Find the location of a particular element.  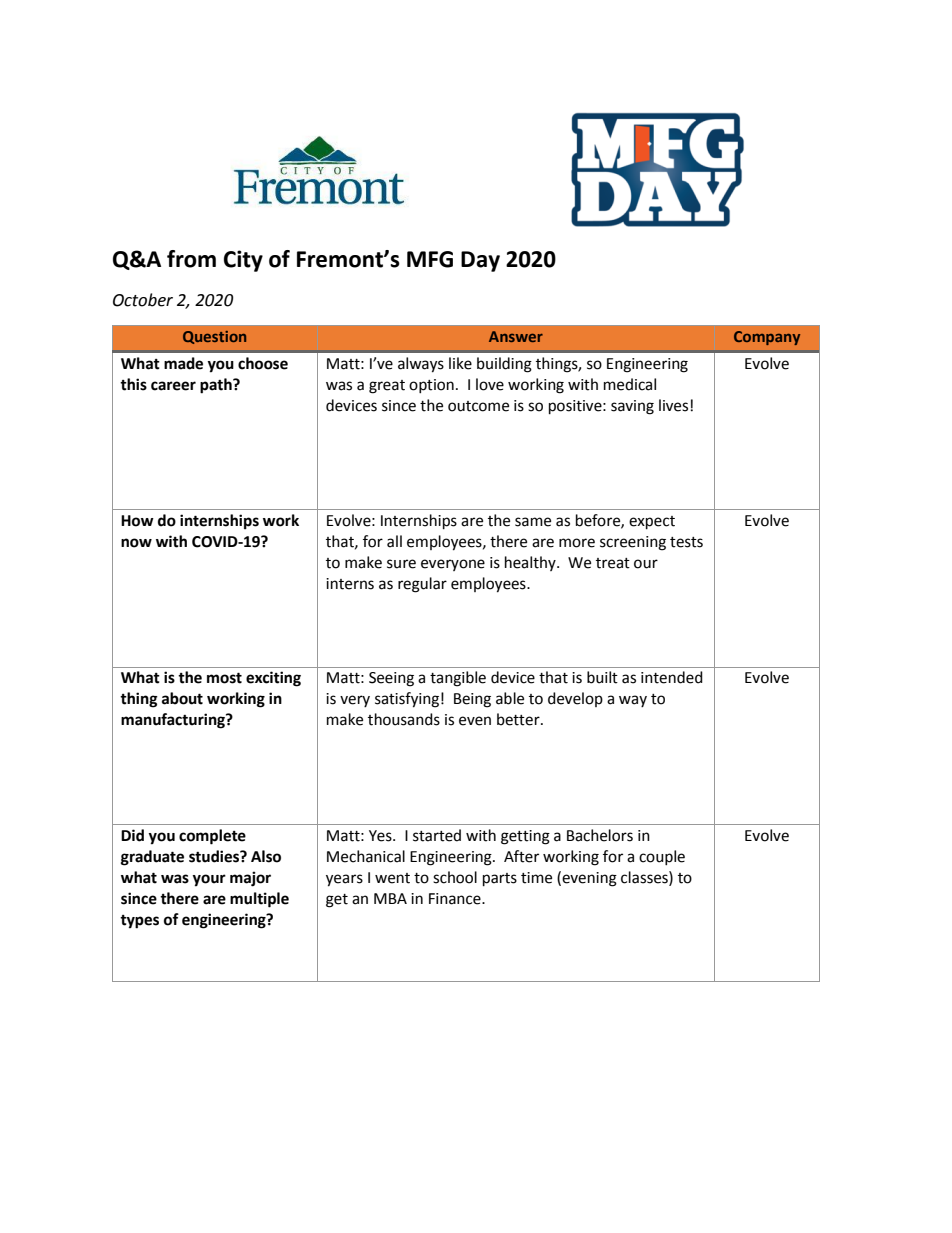

tests is located at coordinates (686, 542).
